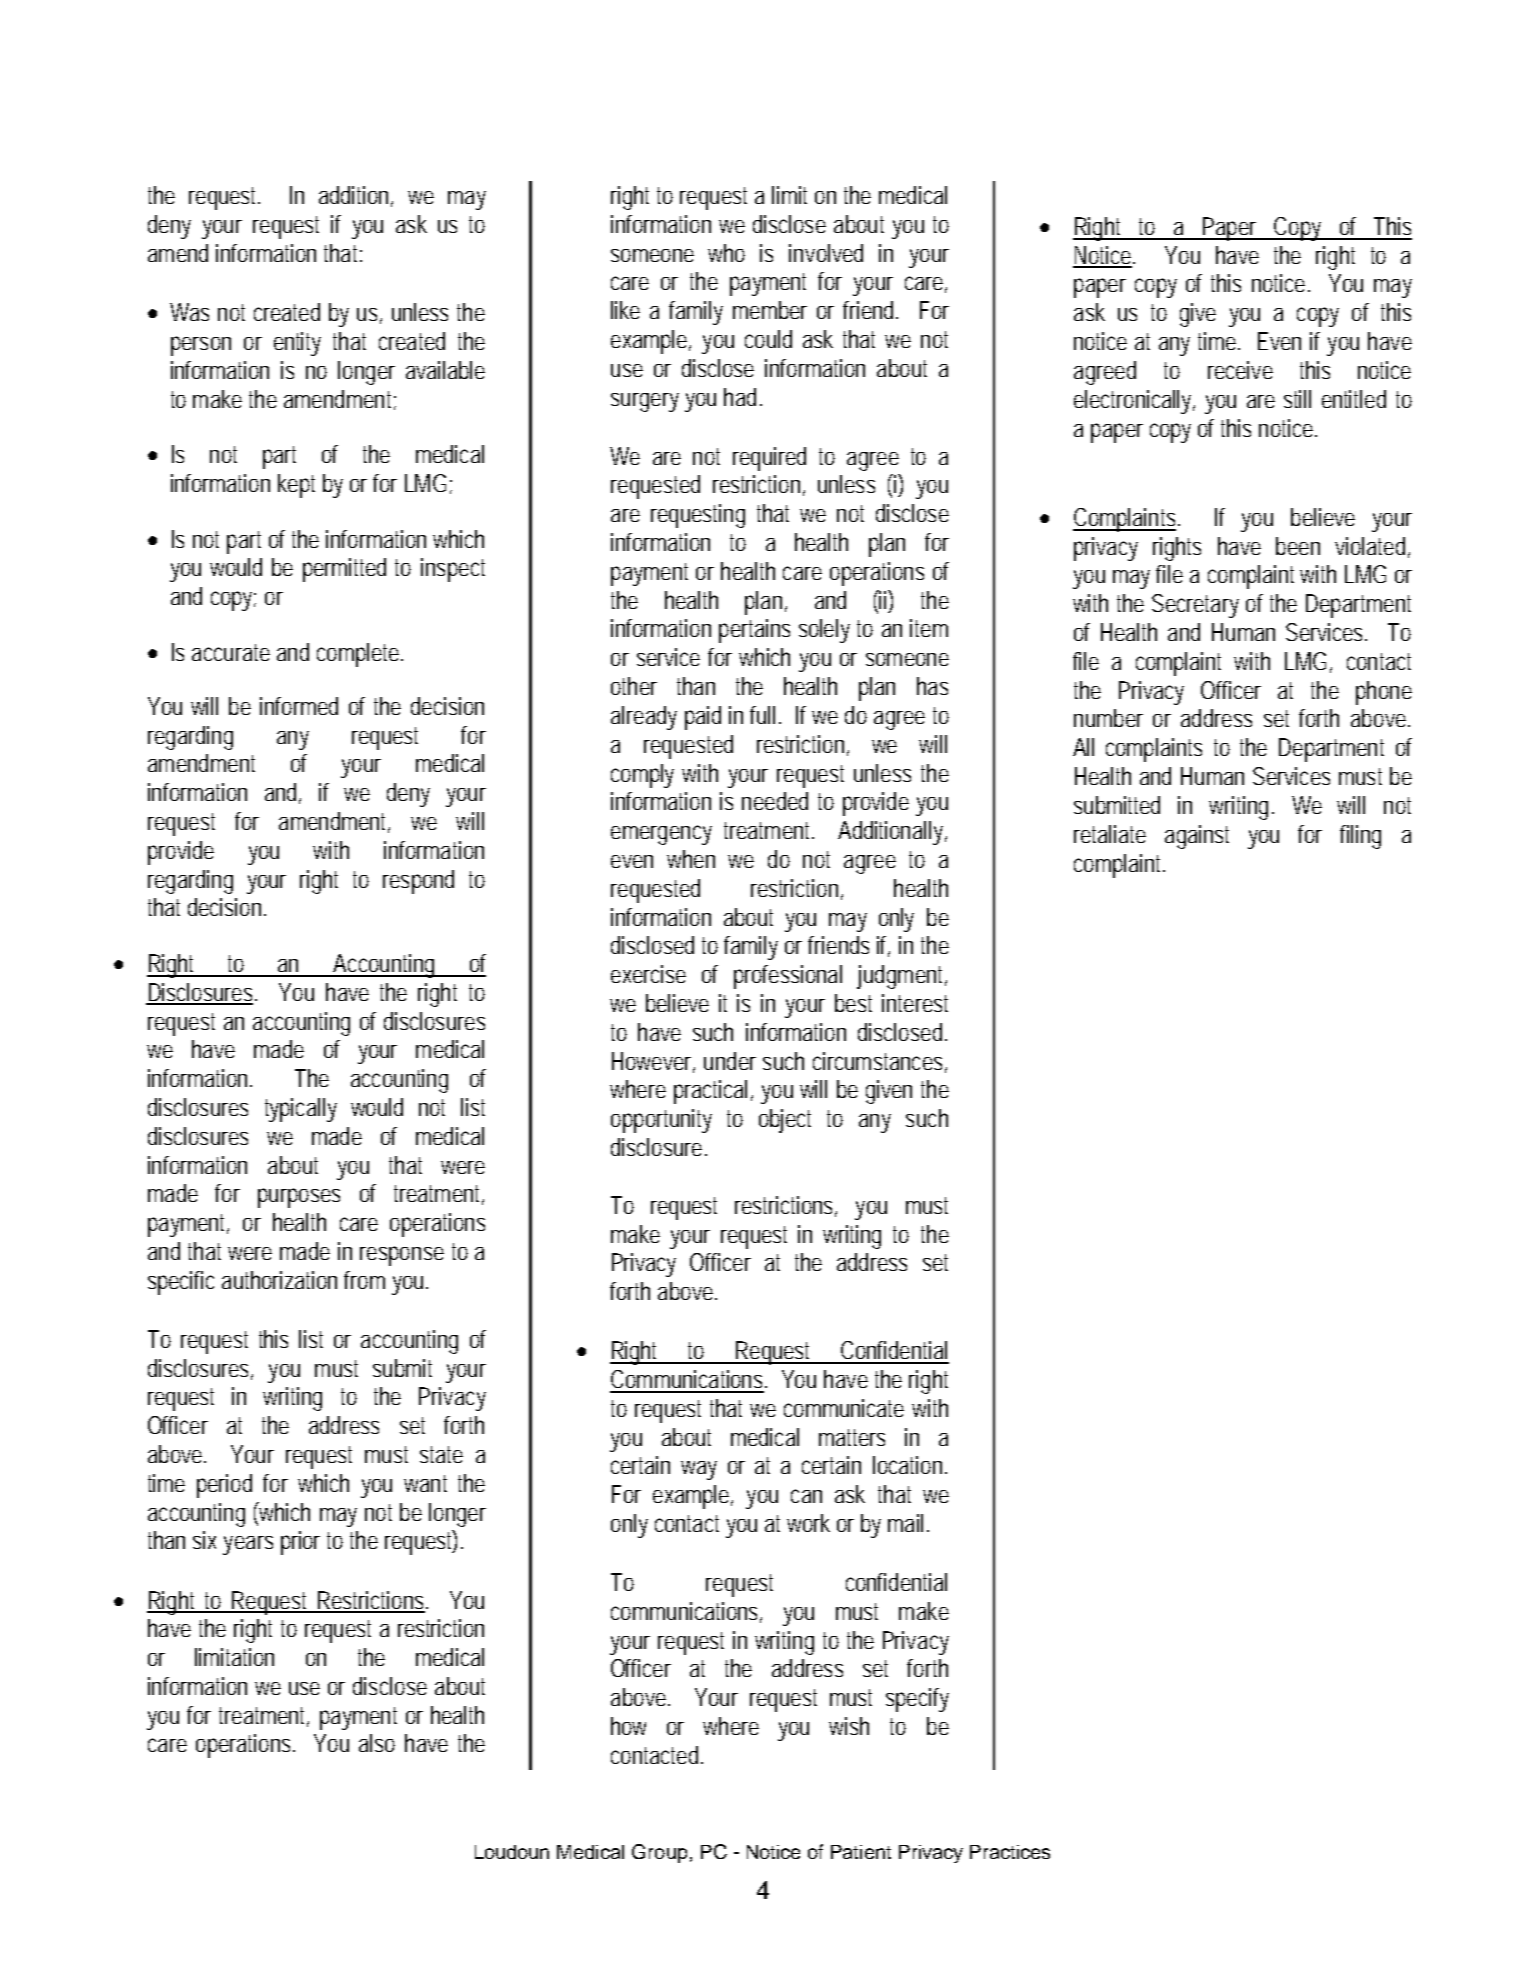 This screenshot has height=1988, width=1536. What do you see at coordinates (1197, 837) in the screenshot?
I see `against` at bounding box center [1197, 837].
